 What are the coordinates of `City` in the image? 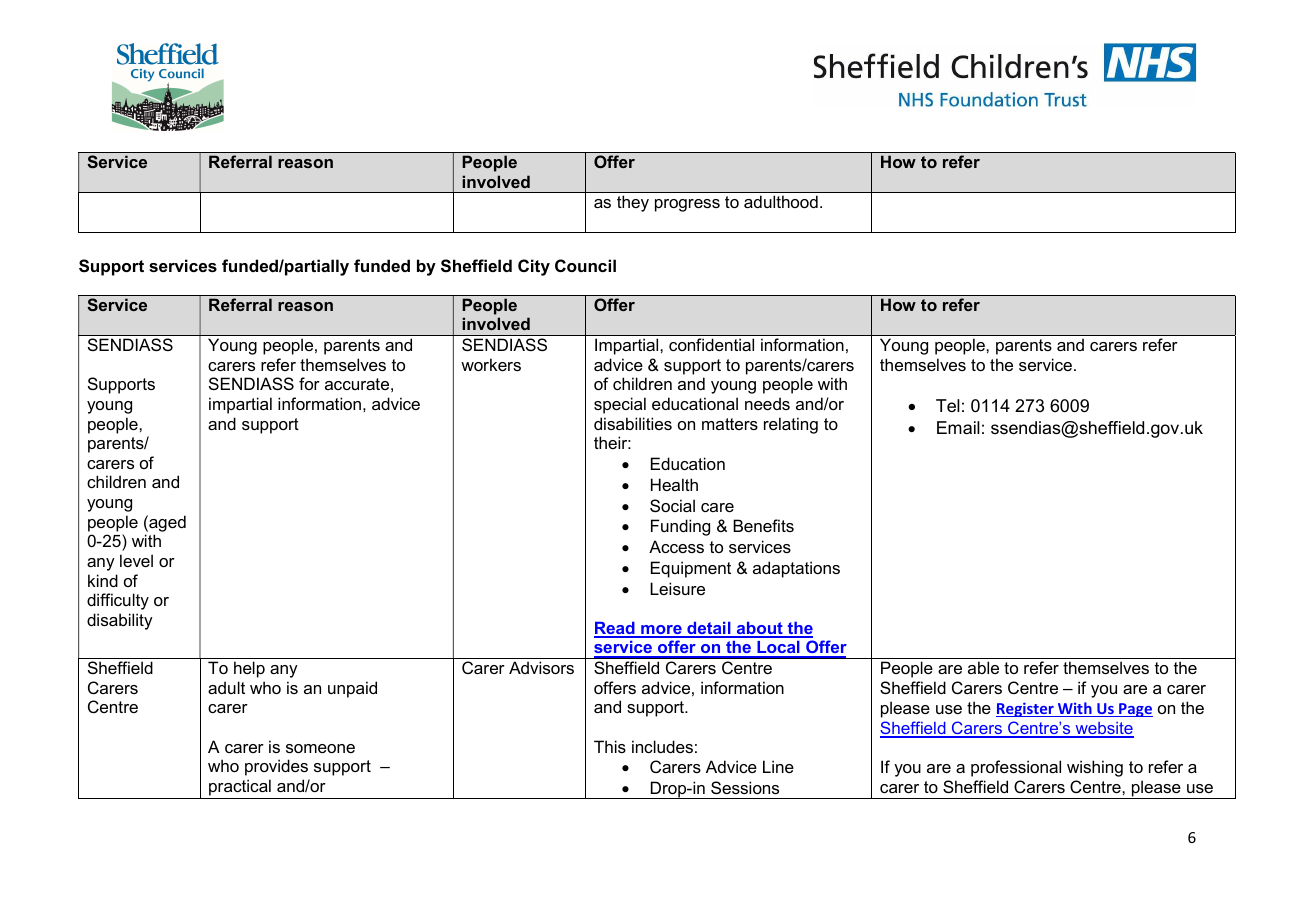 It's located at (534, 267).
